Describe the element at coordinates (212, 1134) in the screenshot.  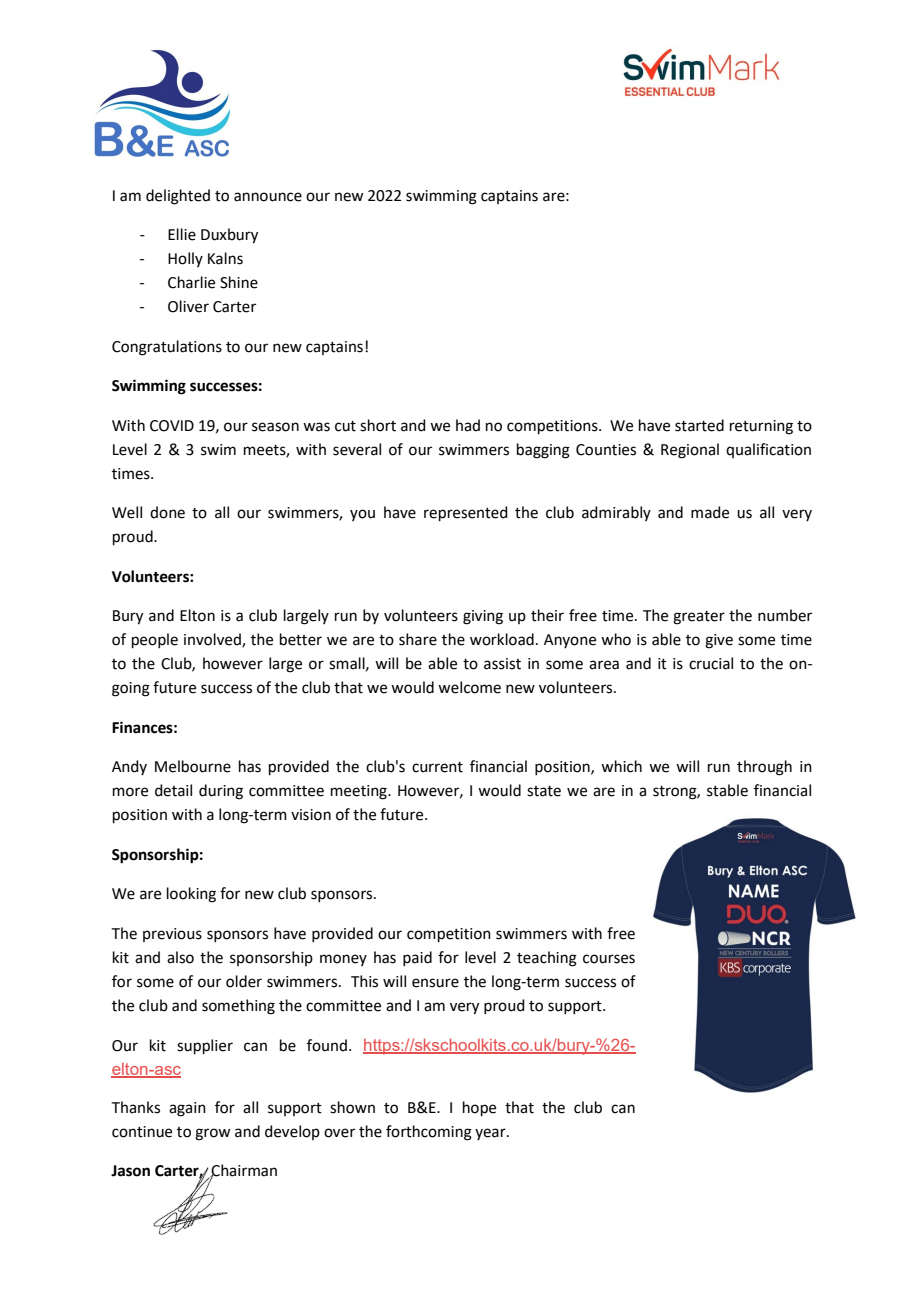
I see `grow` at that location.
